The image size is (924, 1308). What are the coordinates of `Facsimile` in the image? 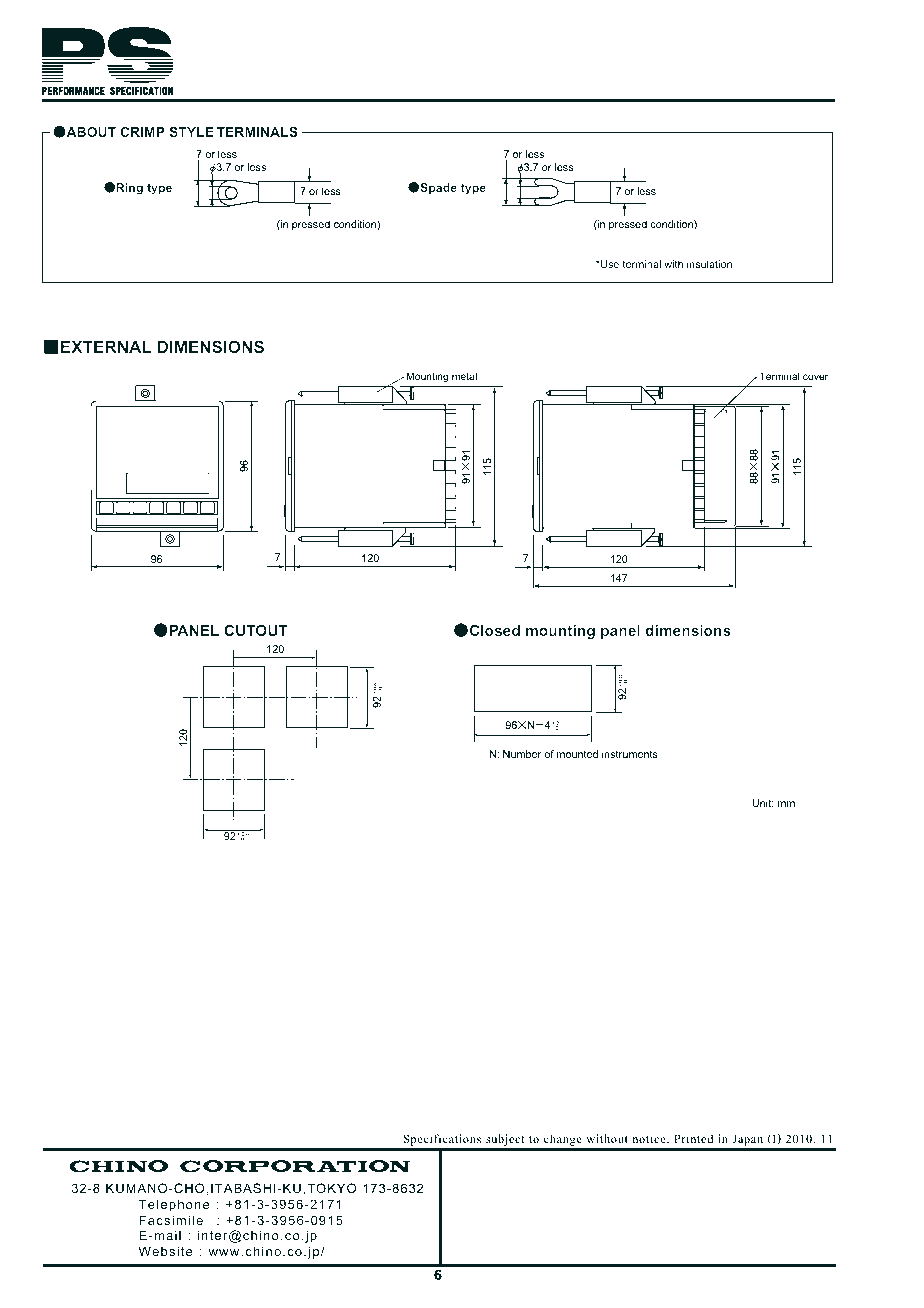 It's located at (171, 1220).
